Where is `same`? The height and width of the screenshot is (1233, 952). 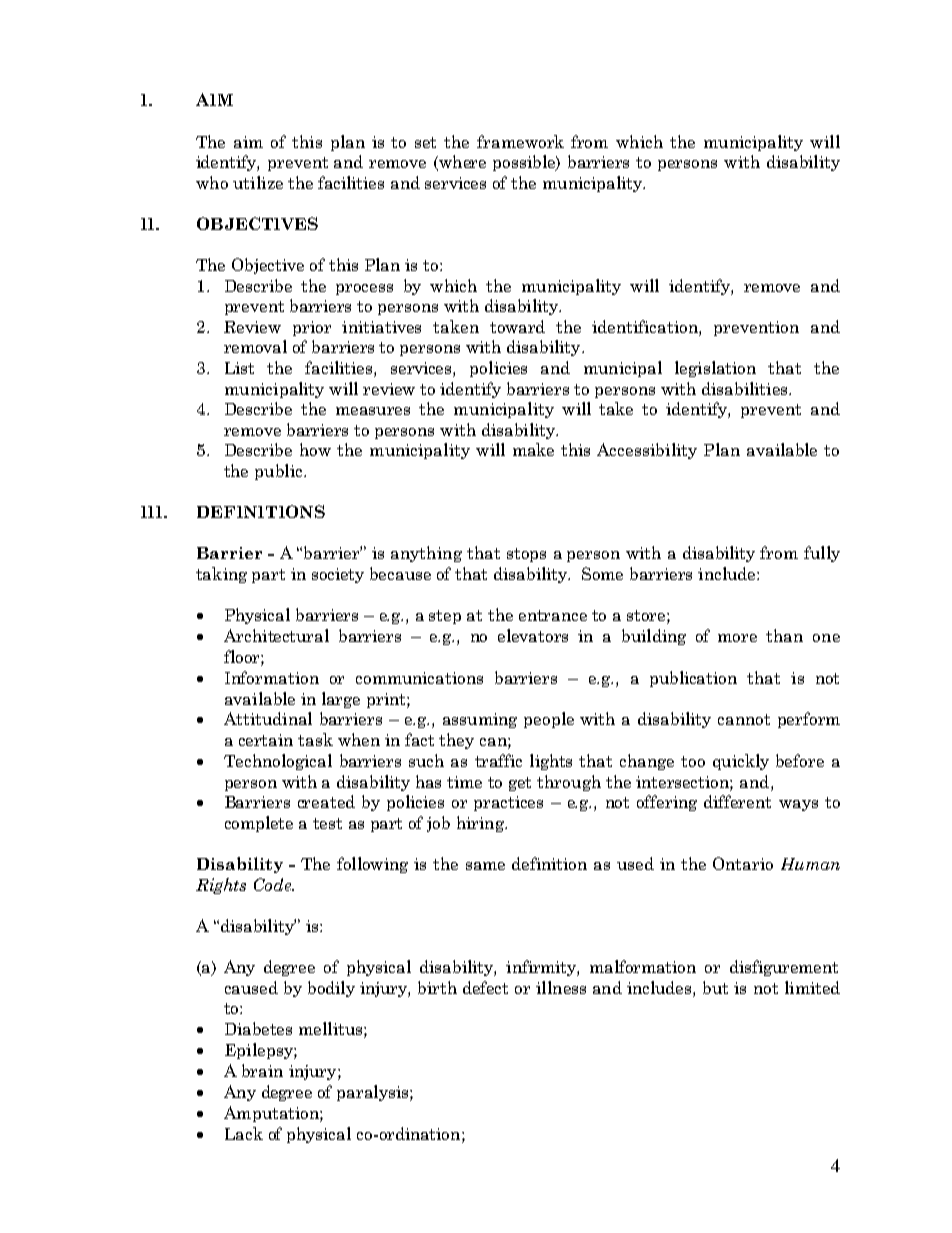 same is located at coordinates (485, 866).
